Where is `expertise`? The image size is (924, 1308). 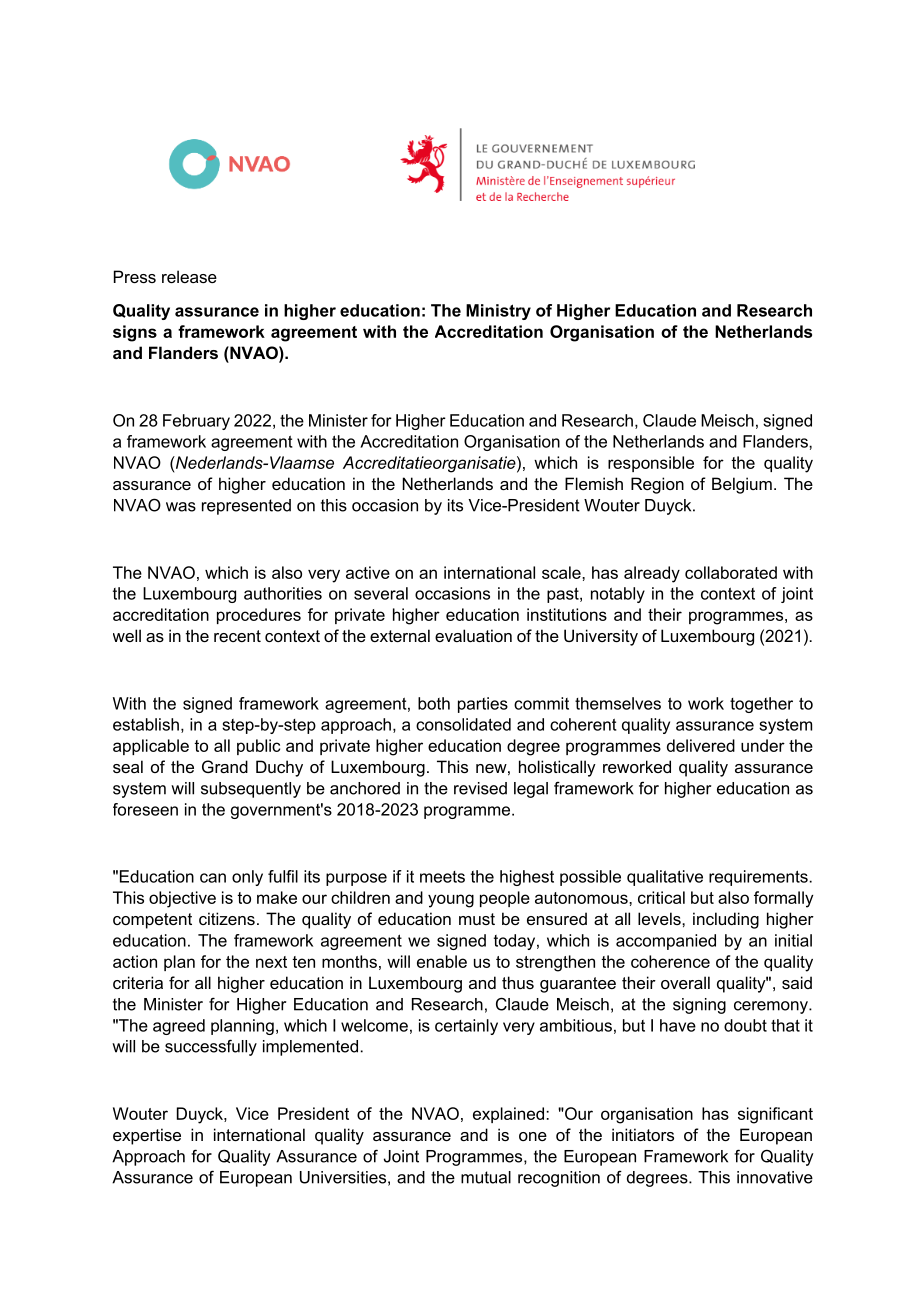 expertise is located at coordinates (147, 1136).
